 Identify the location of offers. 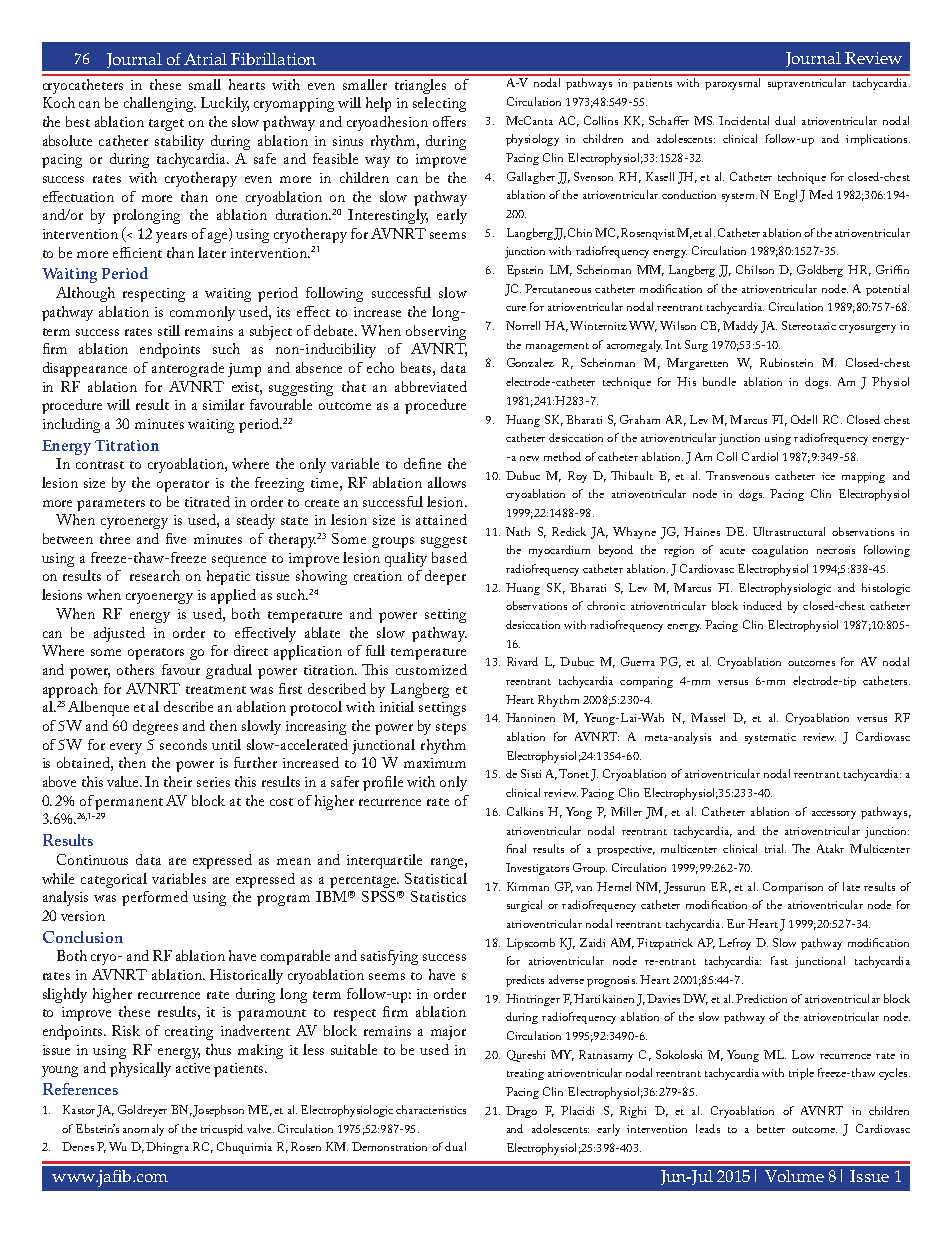
(449, 121).
